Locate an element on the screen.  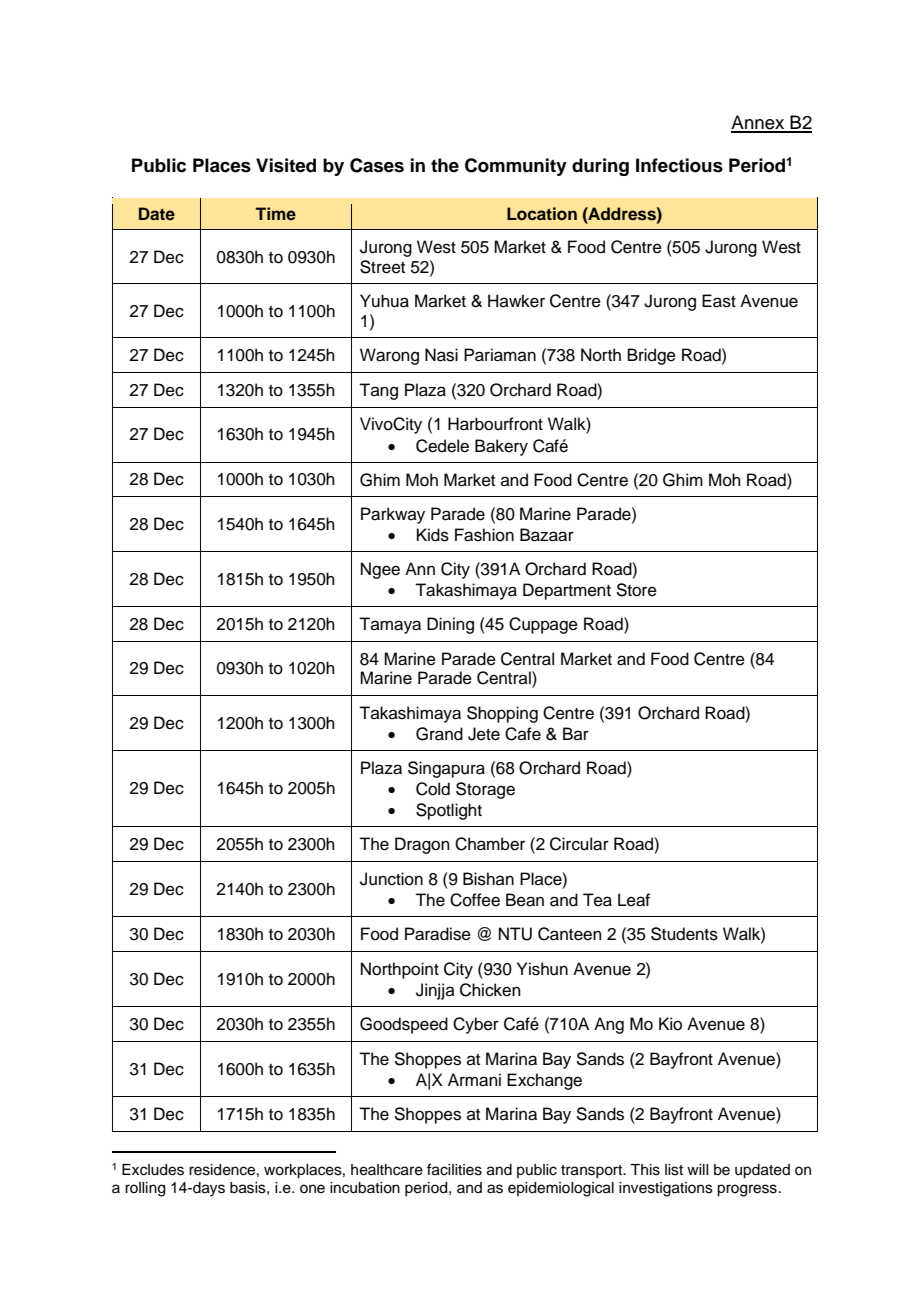
Shopping is located at coordinates (502, 714).
